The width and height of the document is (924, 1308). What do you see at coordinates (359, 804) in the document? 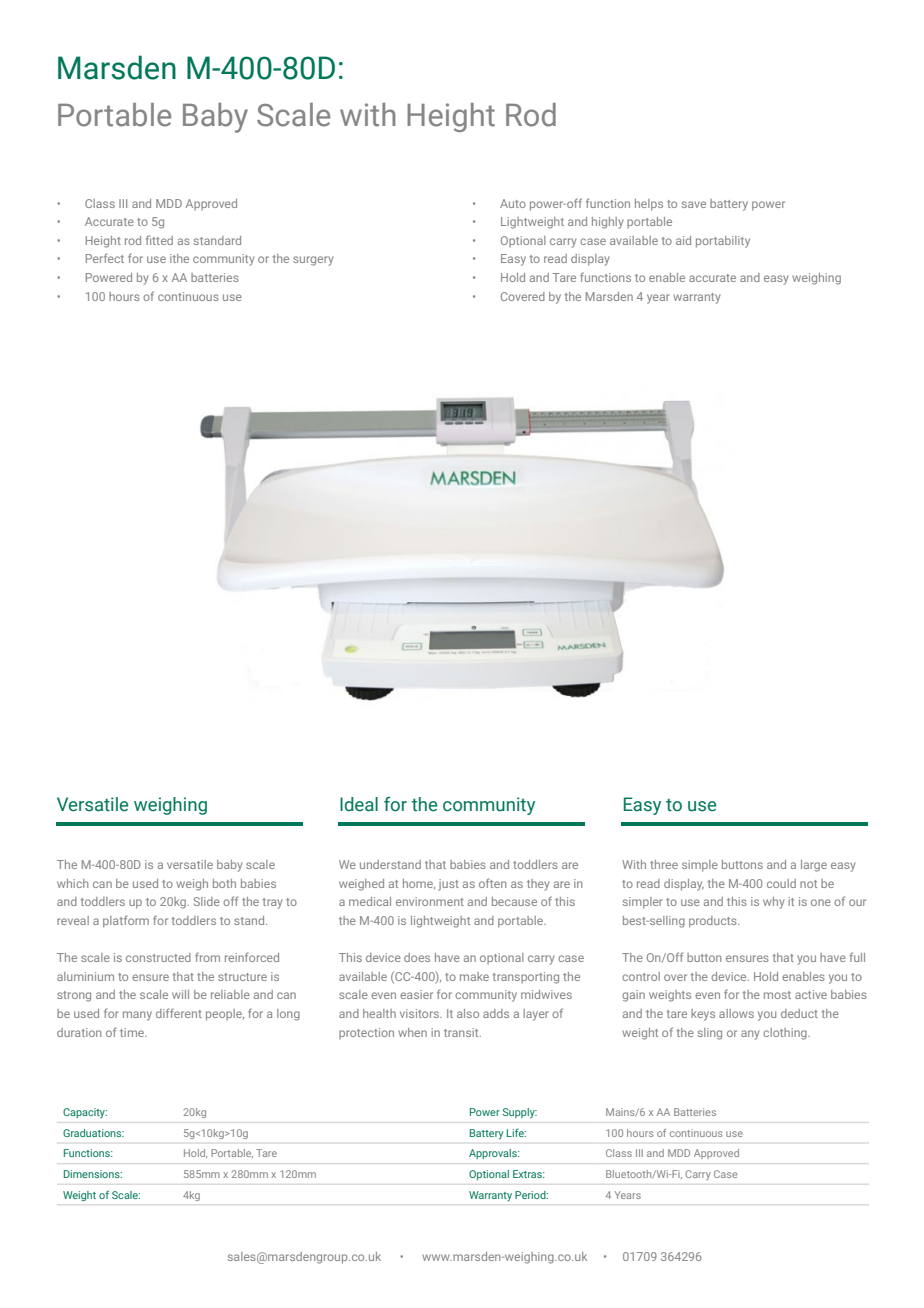
I see `Ideal` at bounding box center [359, 804].
